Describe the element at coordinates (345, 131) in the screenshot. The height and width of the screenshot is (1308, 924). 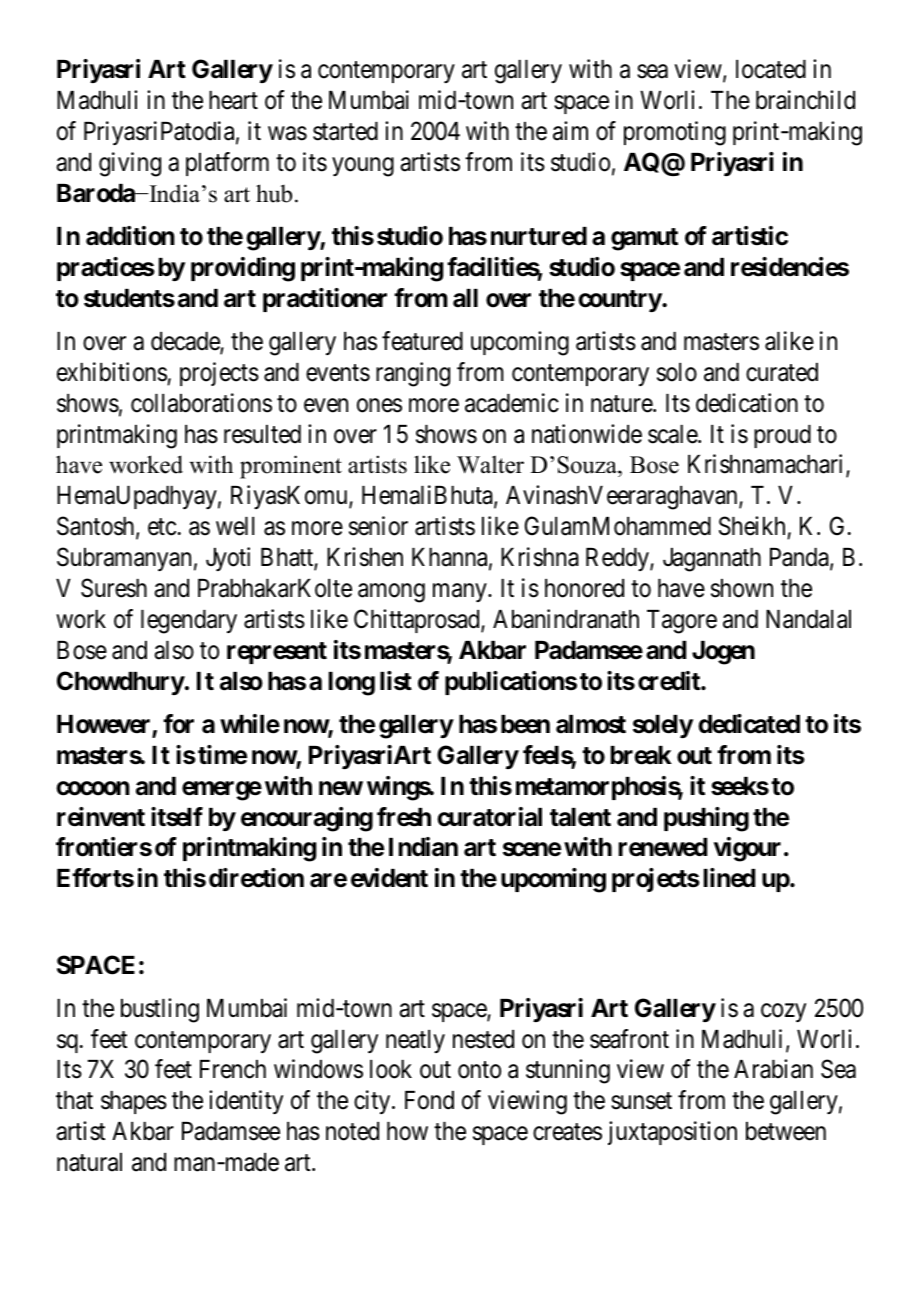
I see `started` at that location.
